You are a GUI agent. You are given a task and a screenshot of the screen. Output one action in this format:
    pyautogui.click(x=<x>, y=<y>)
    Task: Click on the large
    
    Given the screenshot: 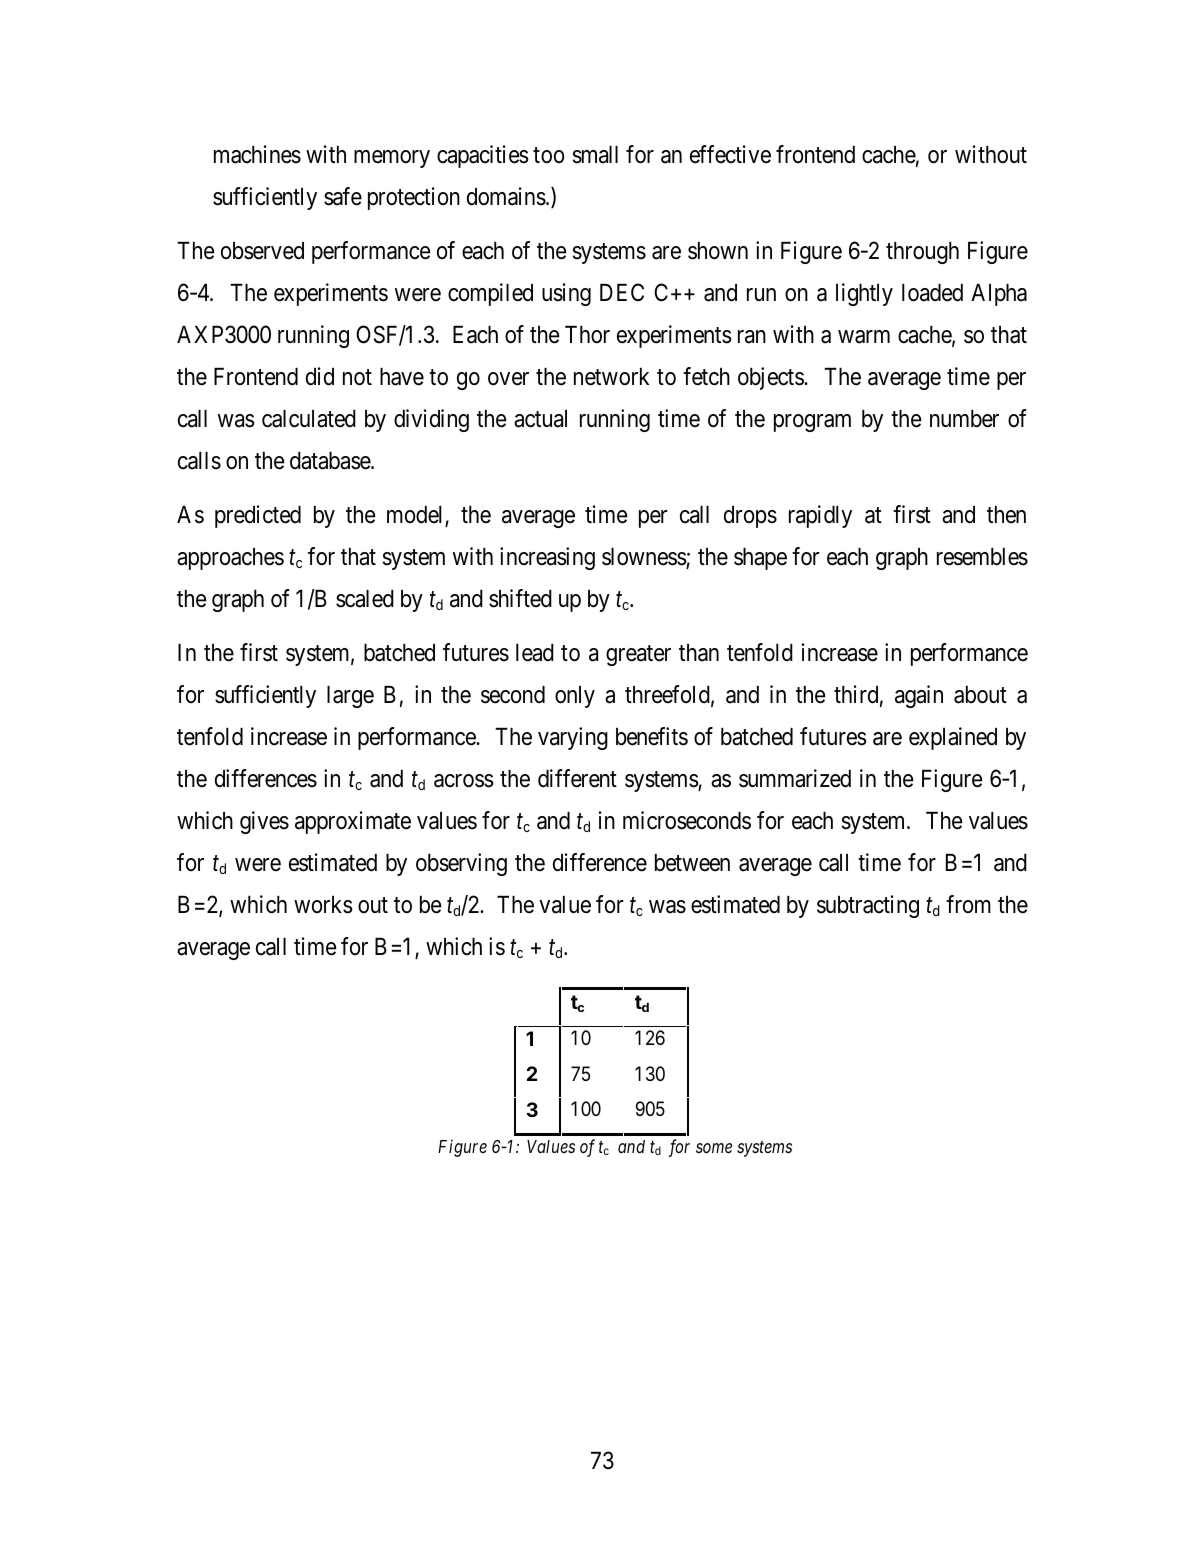 What is the action you would take?
    pyautogui.click(x=350, y=697)
